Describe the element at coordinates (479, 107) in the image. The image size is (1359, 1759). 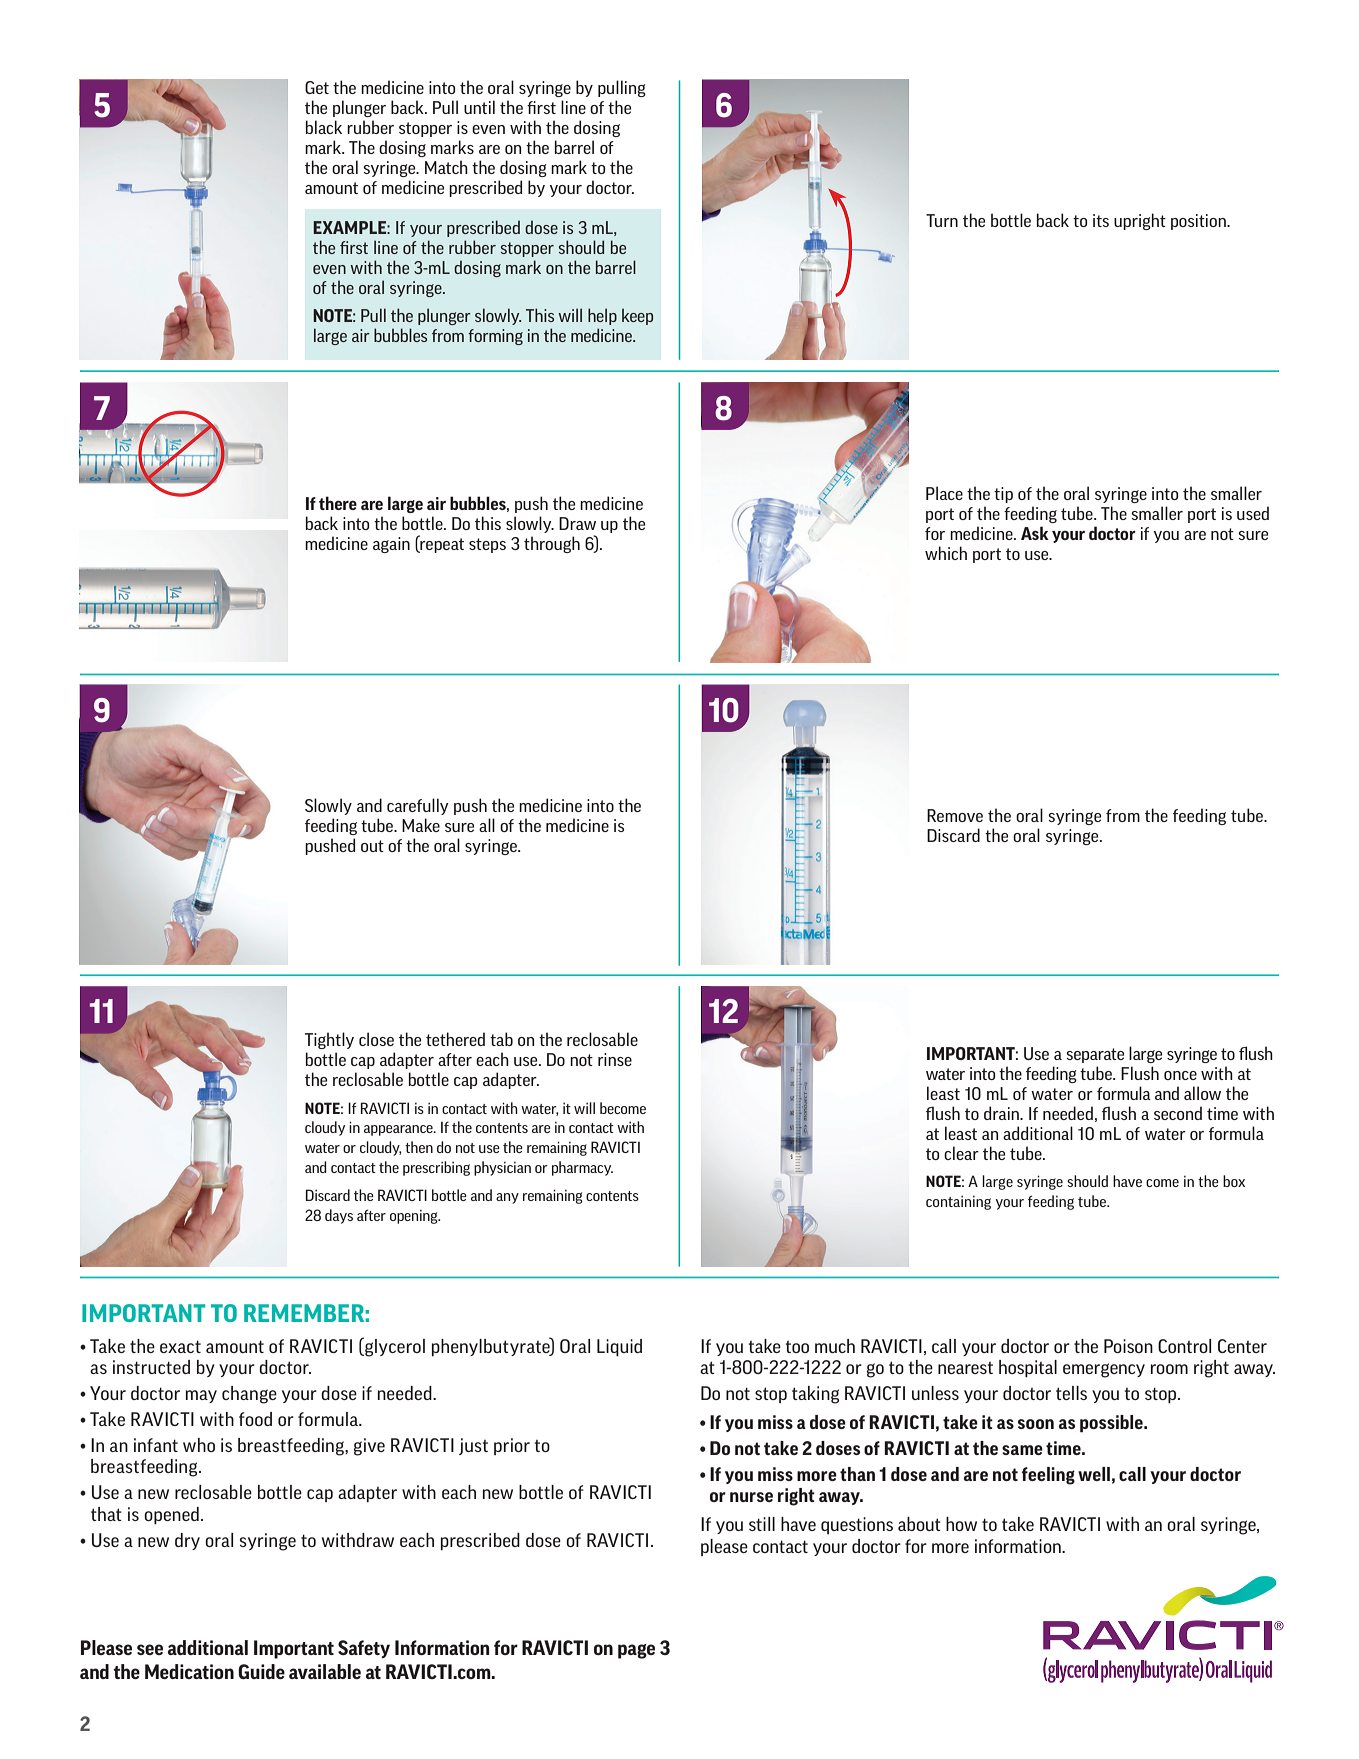
I see `until` at that location.
